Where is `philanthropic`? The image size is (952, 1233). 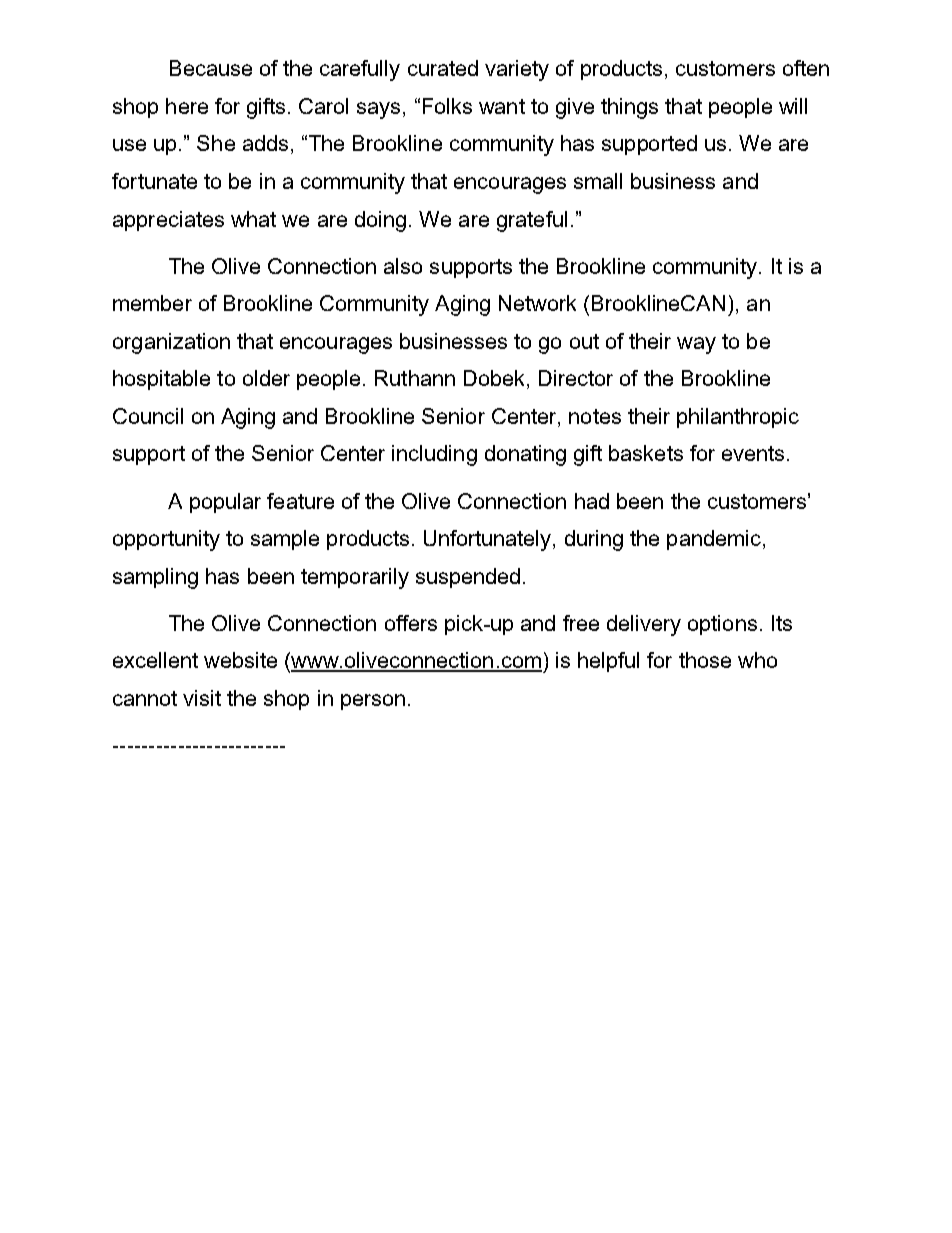 philanthropic is located at coordinates (738, 418).
